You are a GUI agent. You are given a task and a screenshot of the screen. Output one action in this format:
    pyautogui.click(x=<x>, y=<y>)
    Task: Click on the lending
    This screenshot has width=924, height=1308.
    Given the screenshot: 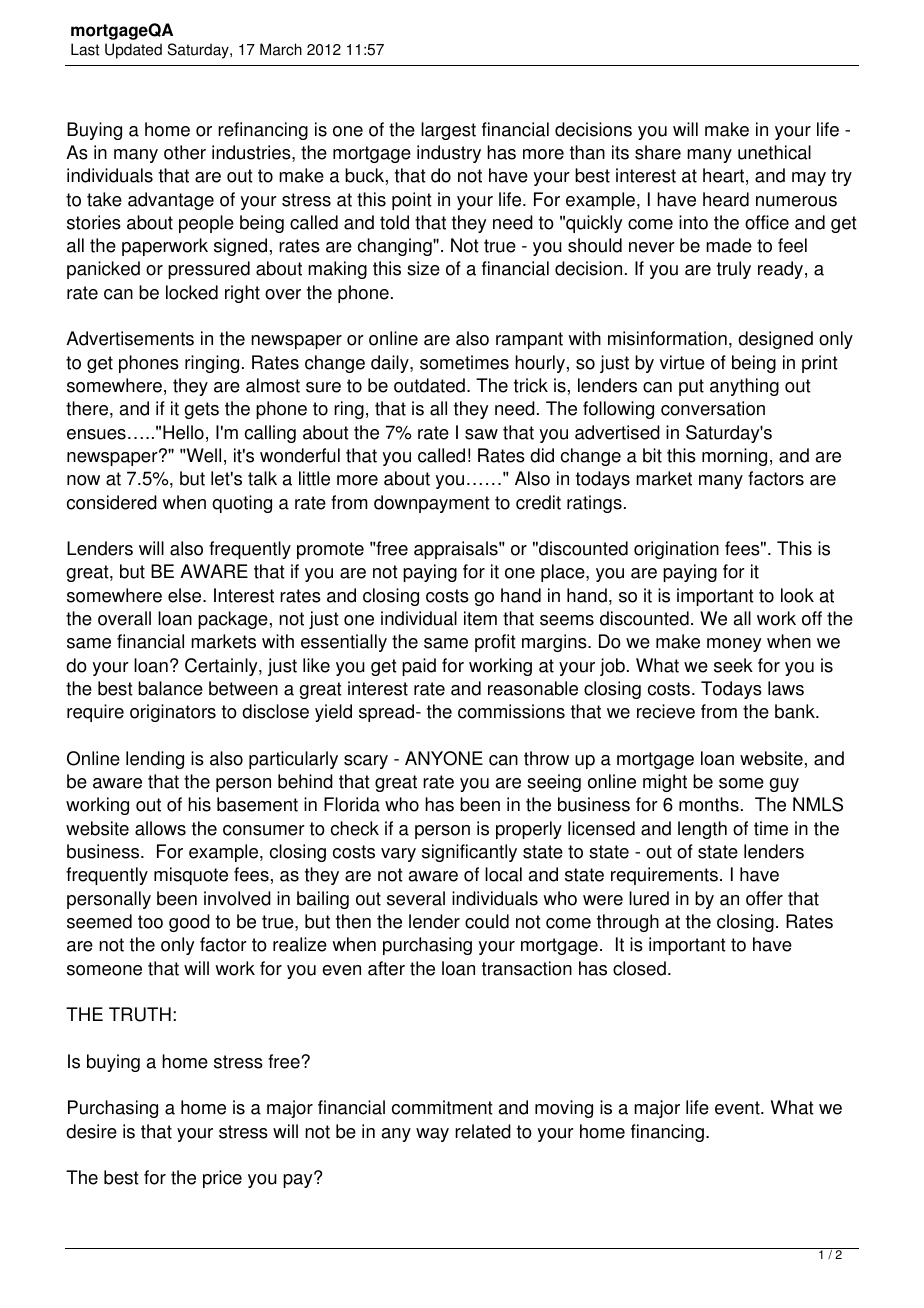 What is the action you would take?
    pyautogui.click(x=155, y=760)
